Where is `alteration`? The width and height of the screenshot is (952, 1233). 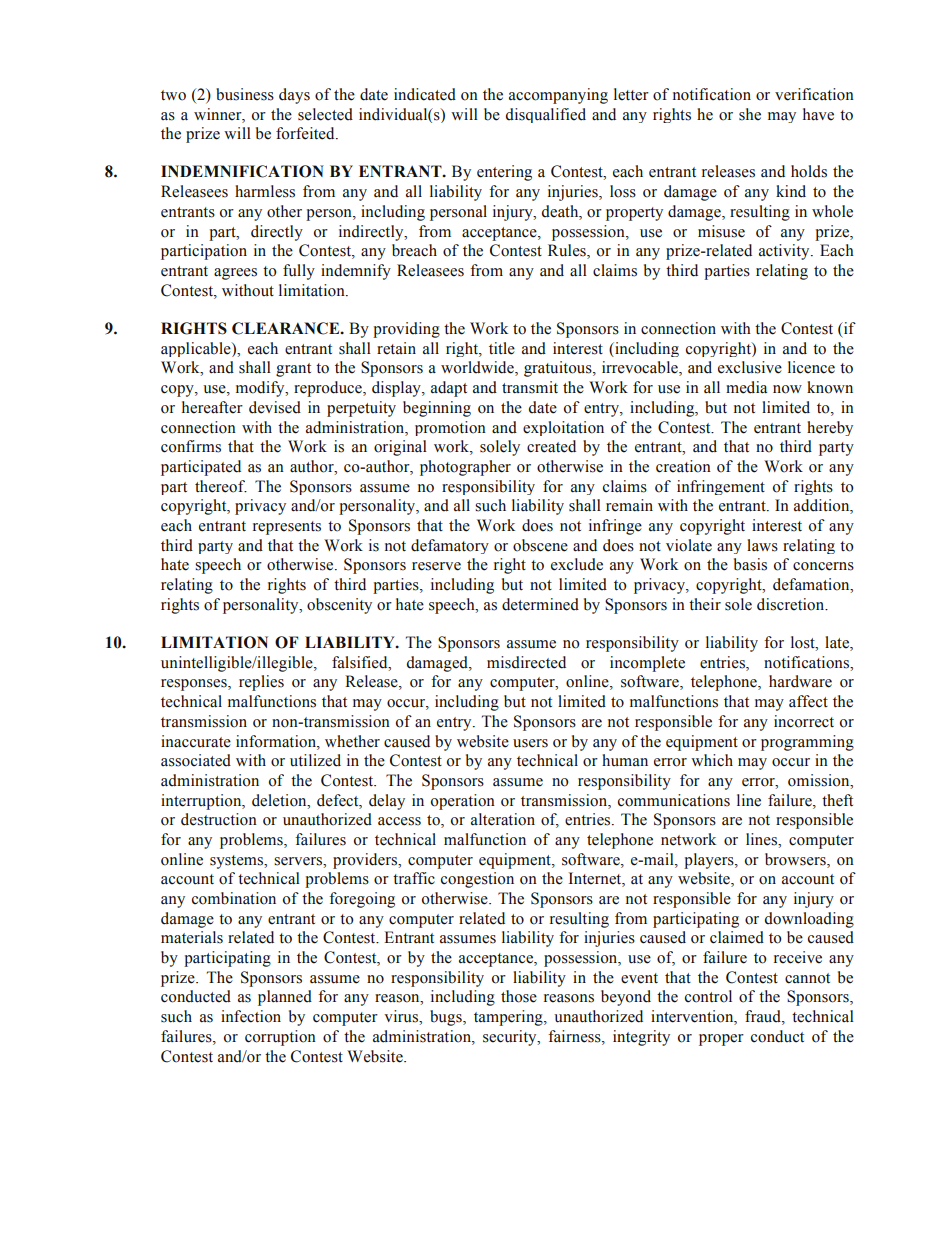
alteration is located at coordinates (503, 819).
